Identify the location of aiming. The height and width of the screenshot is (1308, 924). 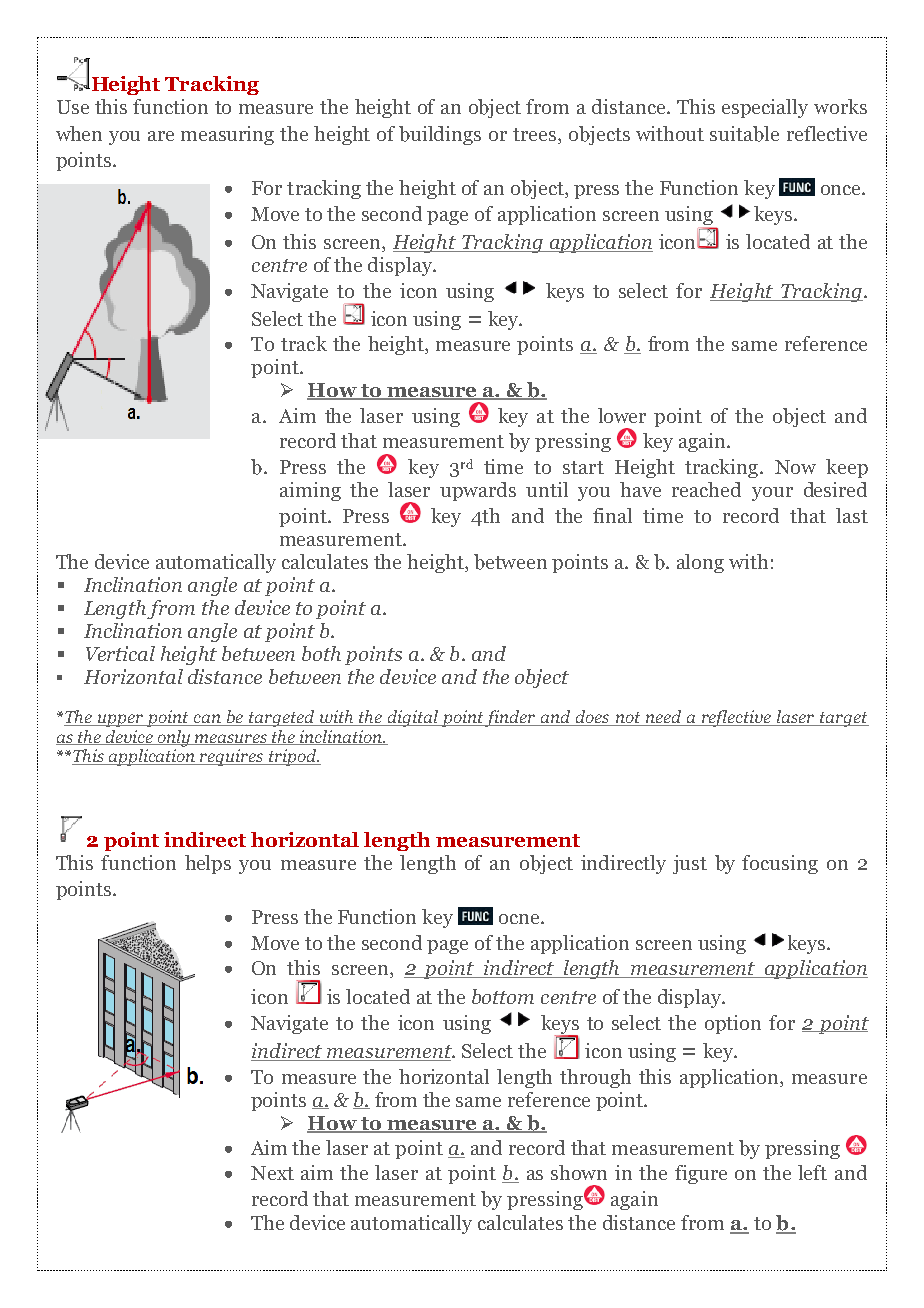
(310, 491).
